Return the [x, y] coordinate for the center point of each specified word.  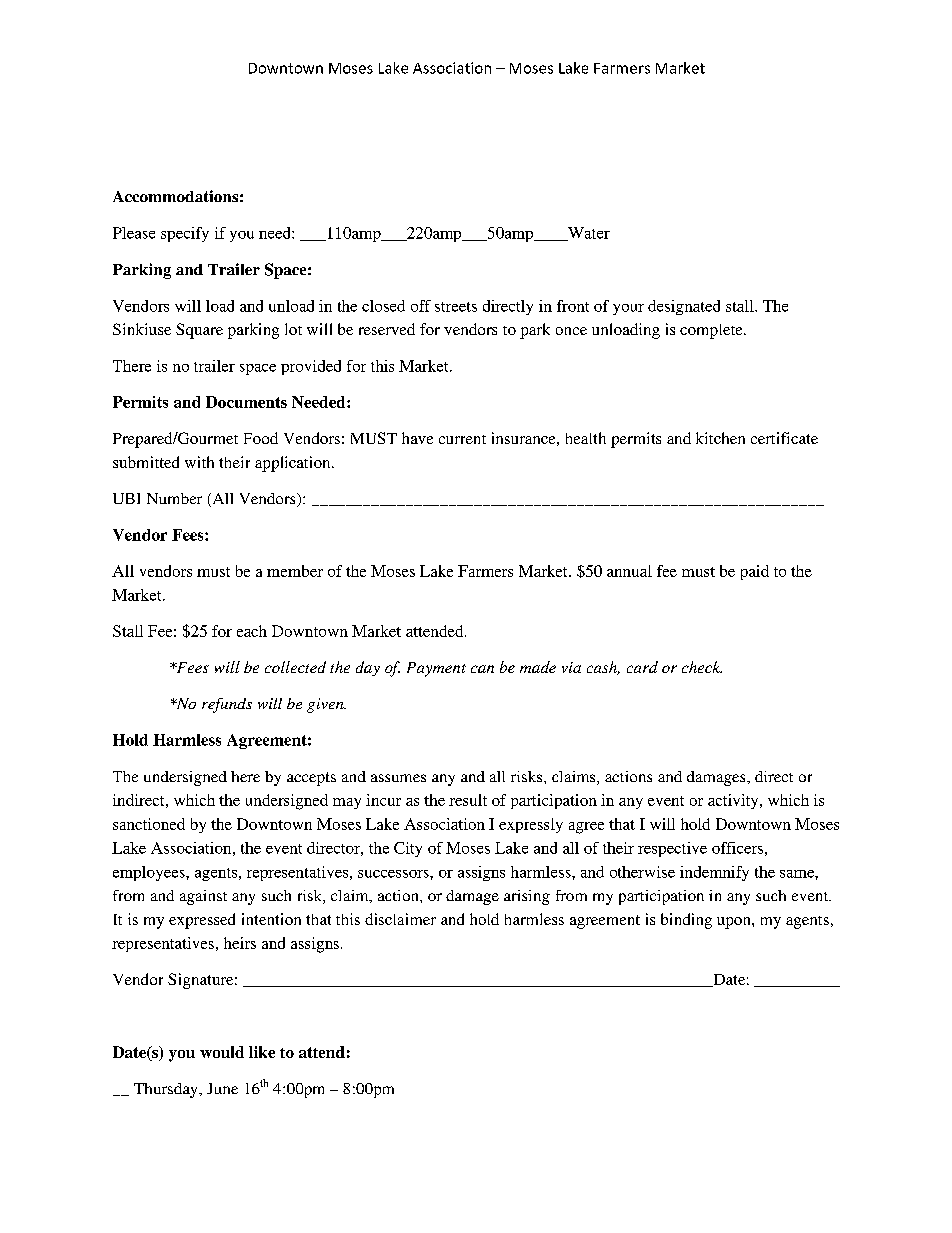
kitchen [720, 438]
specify [185, 234]
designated [684, 307]
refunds [227, 705]
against [203, 897]
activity [734, 801]
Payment [436, 669]
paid [755, 572]
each [252, 631]
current [462, 439]
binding [686, 921]
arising [527, 897]
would [222, 1052]
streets [456, 307]
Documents [246, 402]
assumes [398, 778]
